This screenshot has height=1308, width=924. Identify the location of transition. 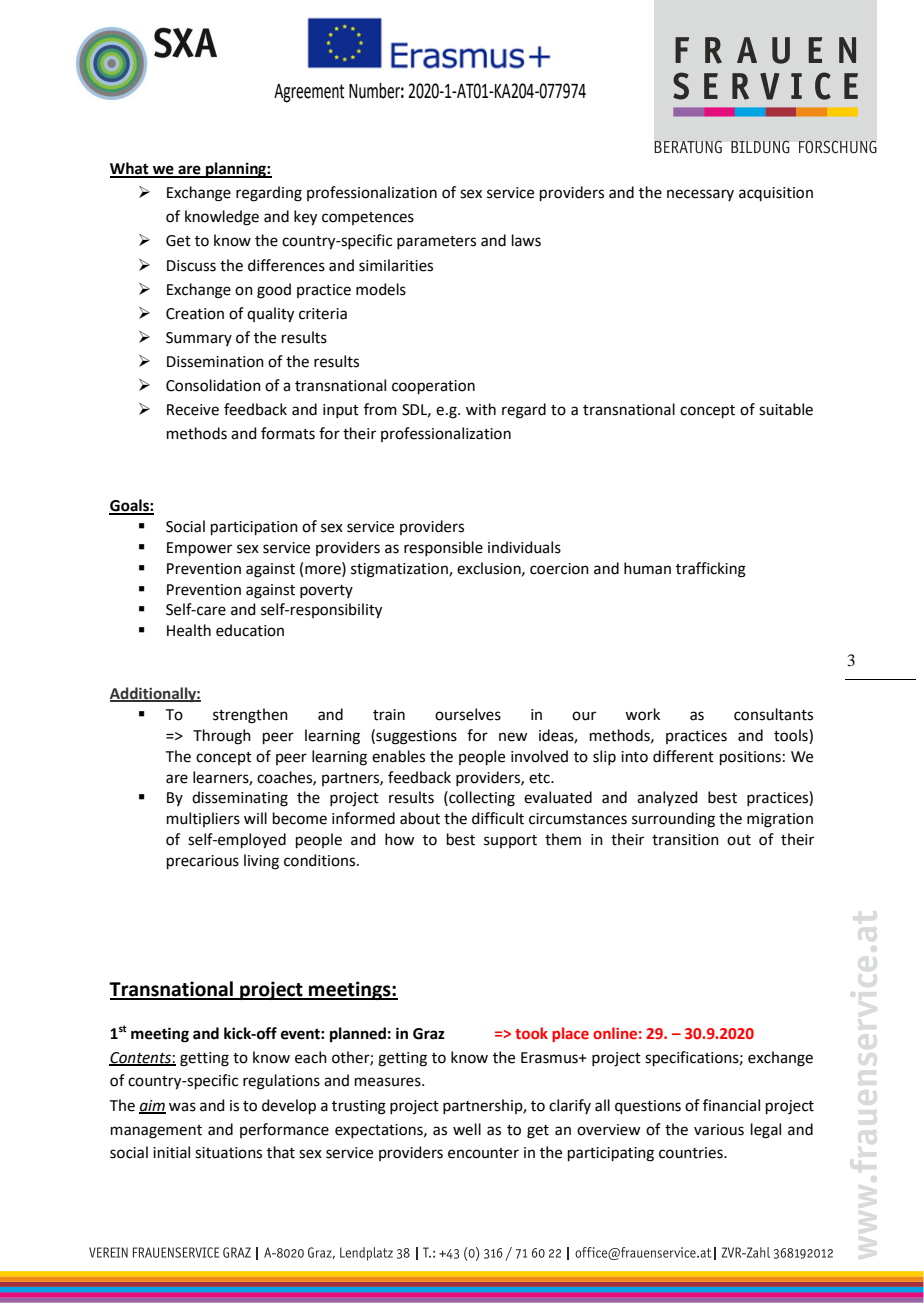
(685, 840).
